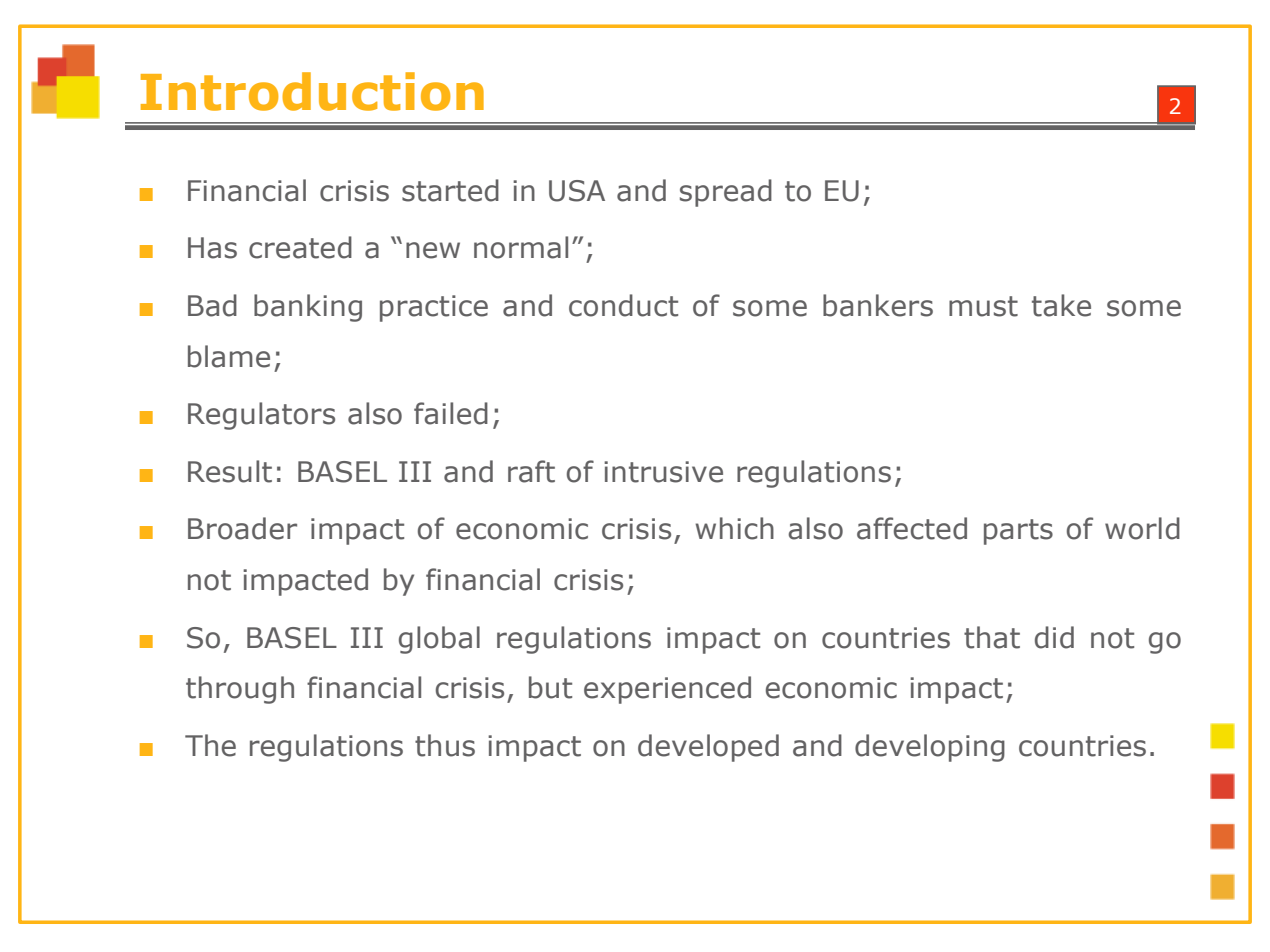 Image resolution: width=1270 pixels, height=952 pixels. What do you see at coordinates (312, 91) in the screenshot?
I see `Introduction` at bounding box center [312, 91].
